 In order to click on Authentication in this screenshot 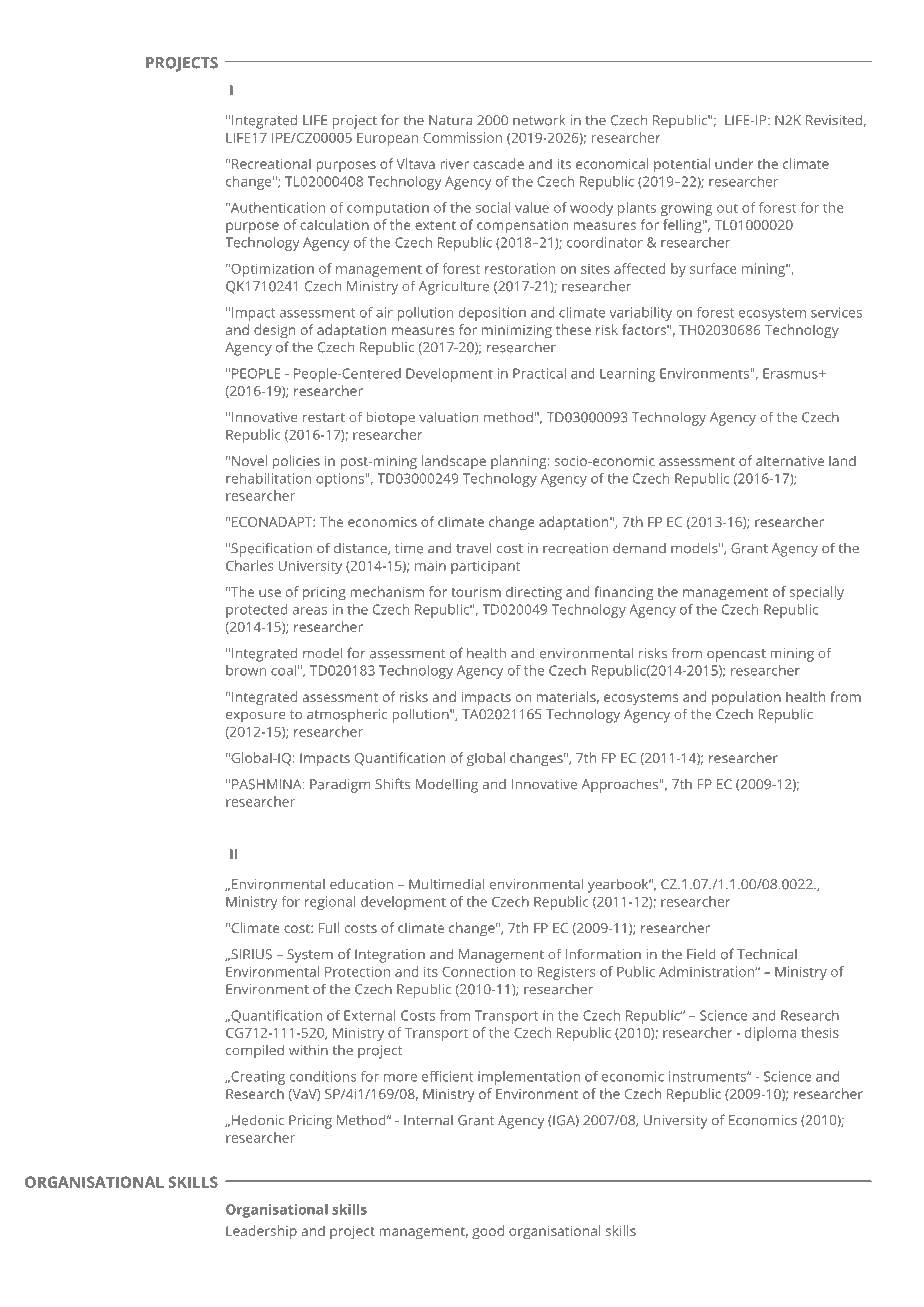, I will do `click(276, 207)`.
